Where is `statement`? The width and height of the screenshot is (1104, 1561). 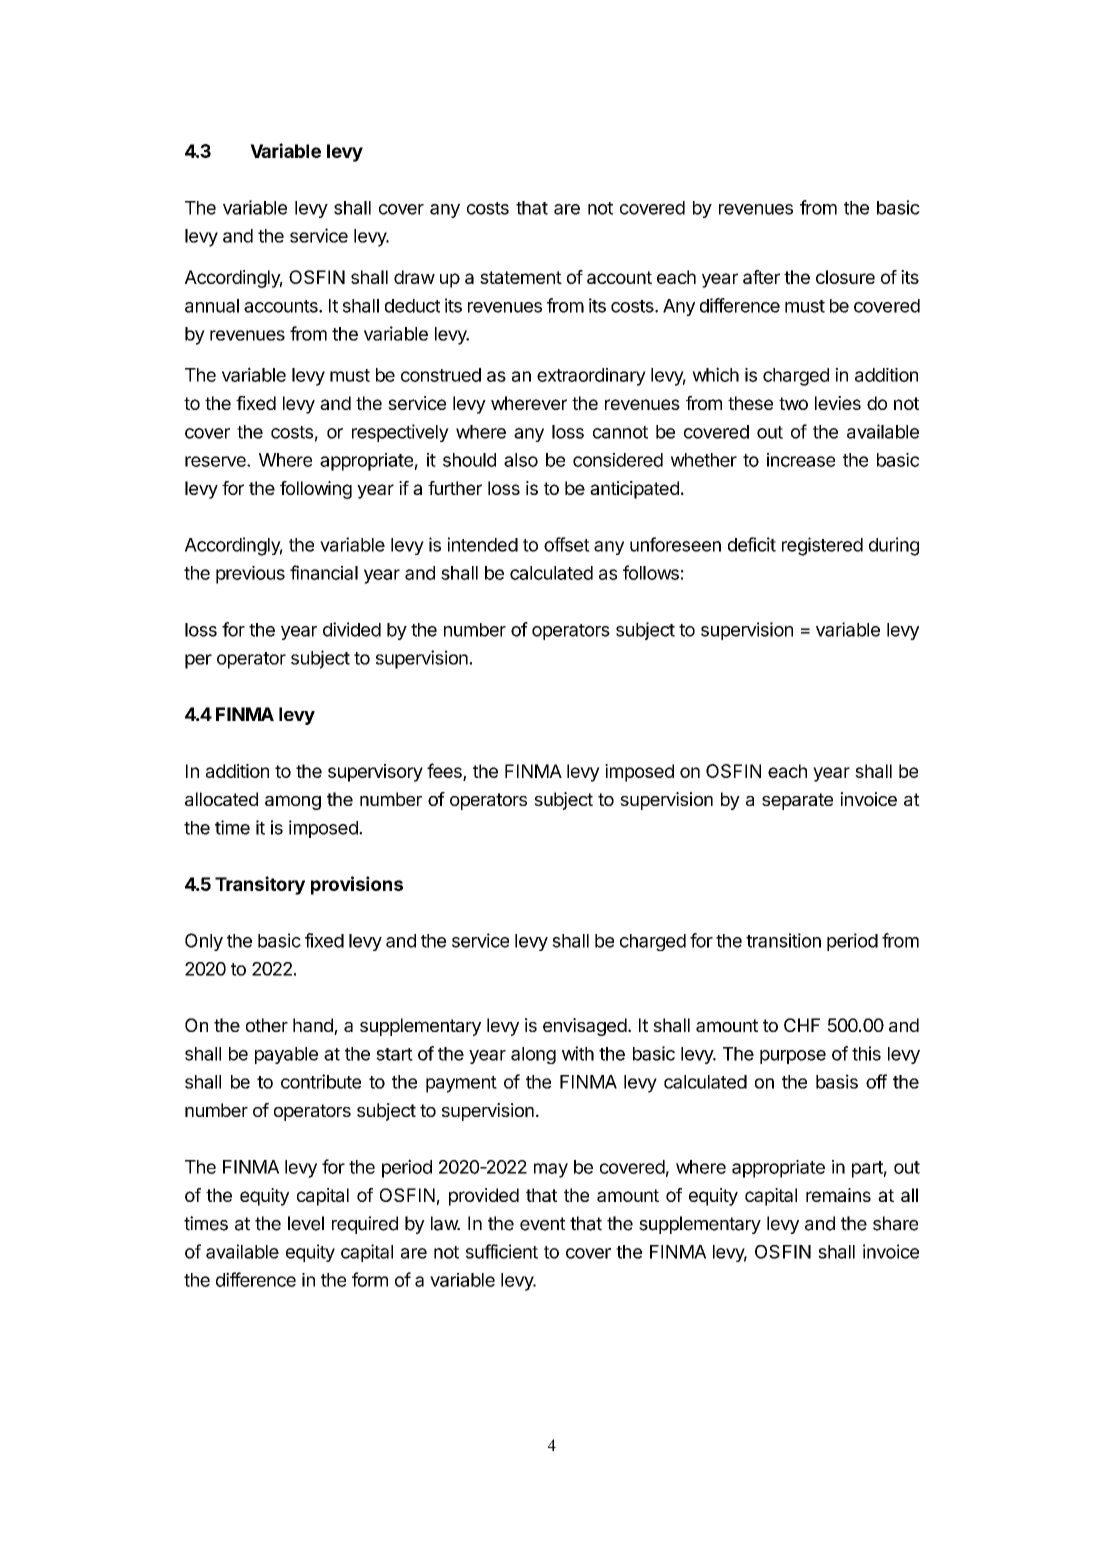 statement is located at coordinates (521, 277).
